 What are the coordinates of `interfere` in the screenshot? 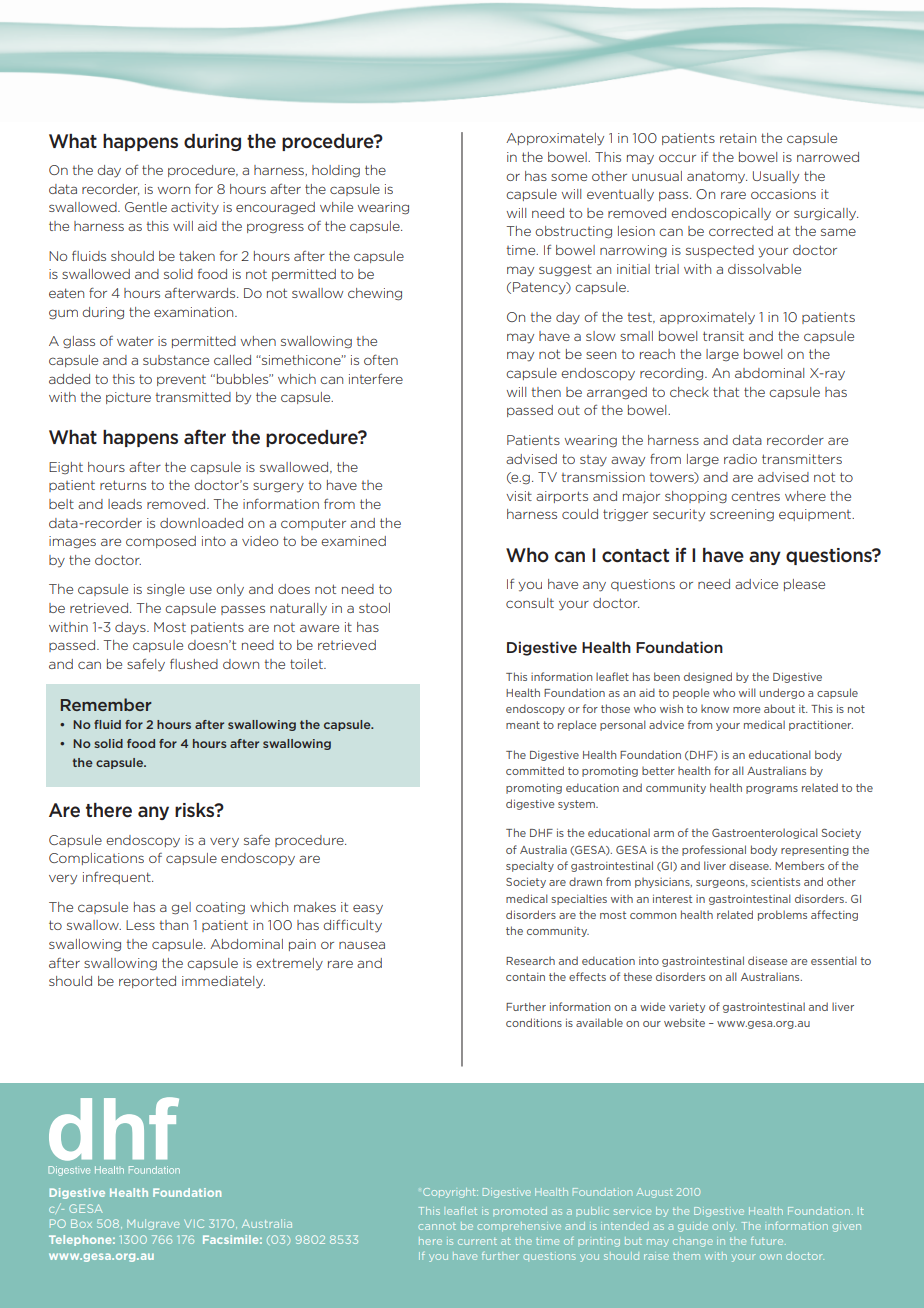 It's located at (376, 378).
